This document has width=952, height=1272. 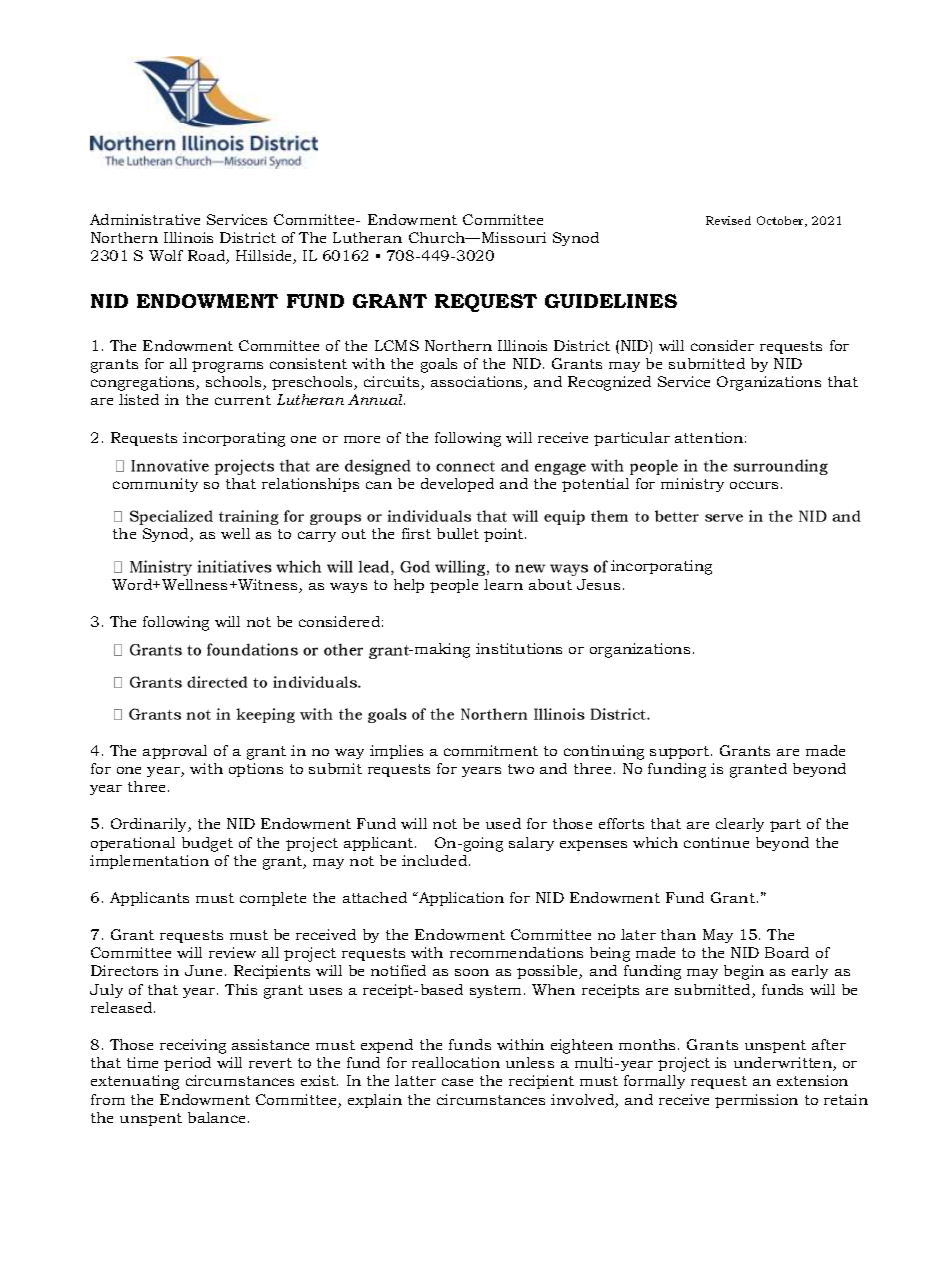 I want to click on October, so click(x=782, y=221).
